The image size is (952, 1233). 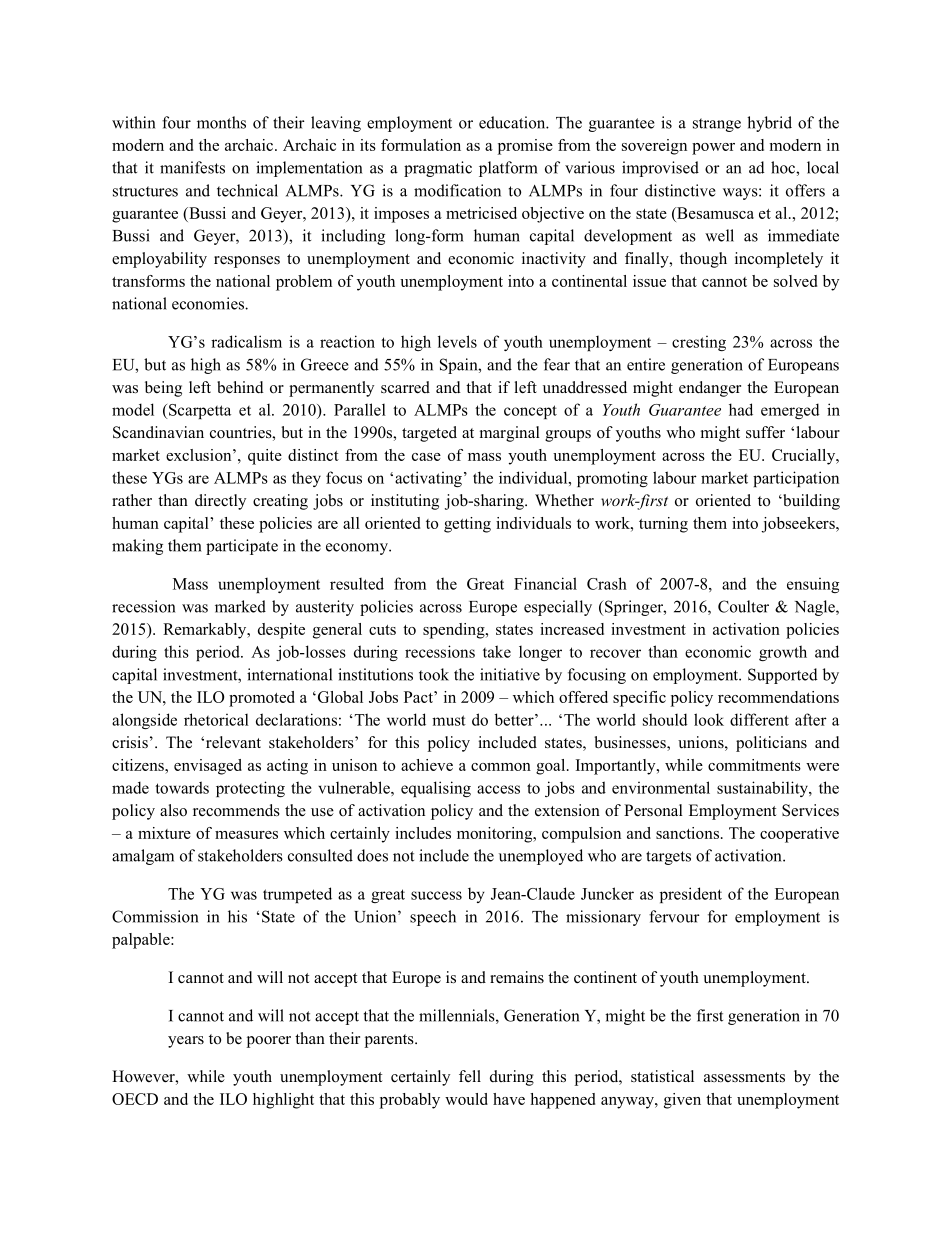 I want to click on commitments, so click(x=754, y=765).
